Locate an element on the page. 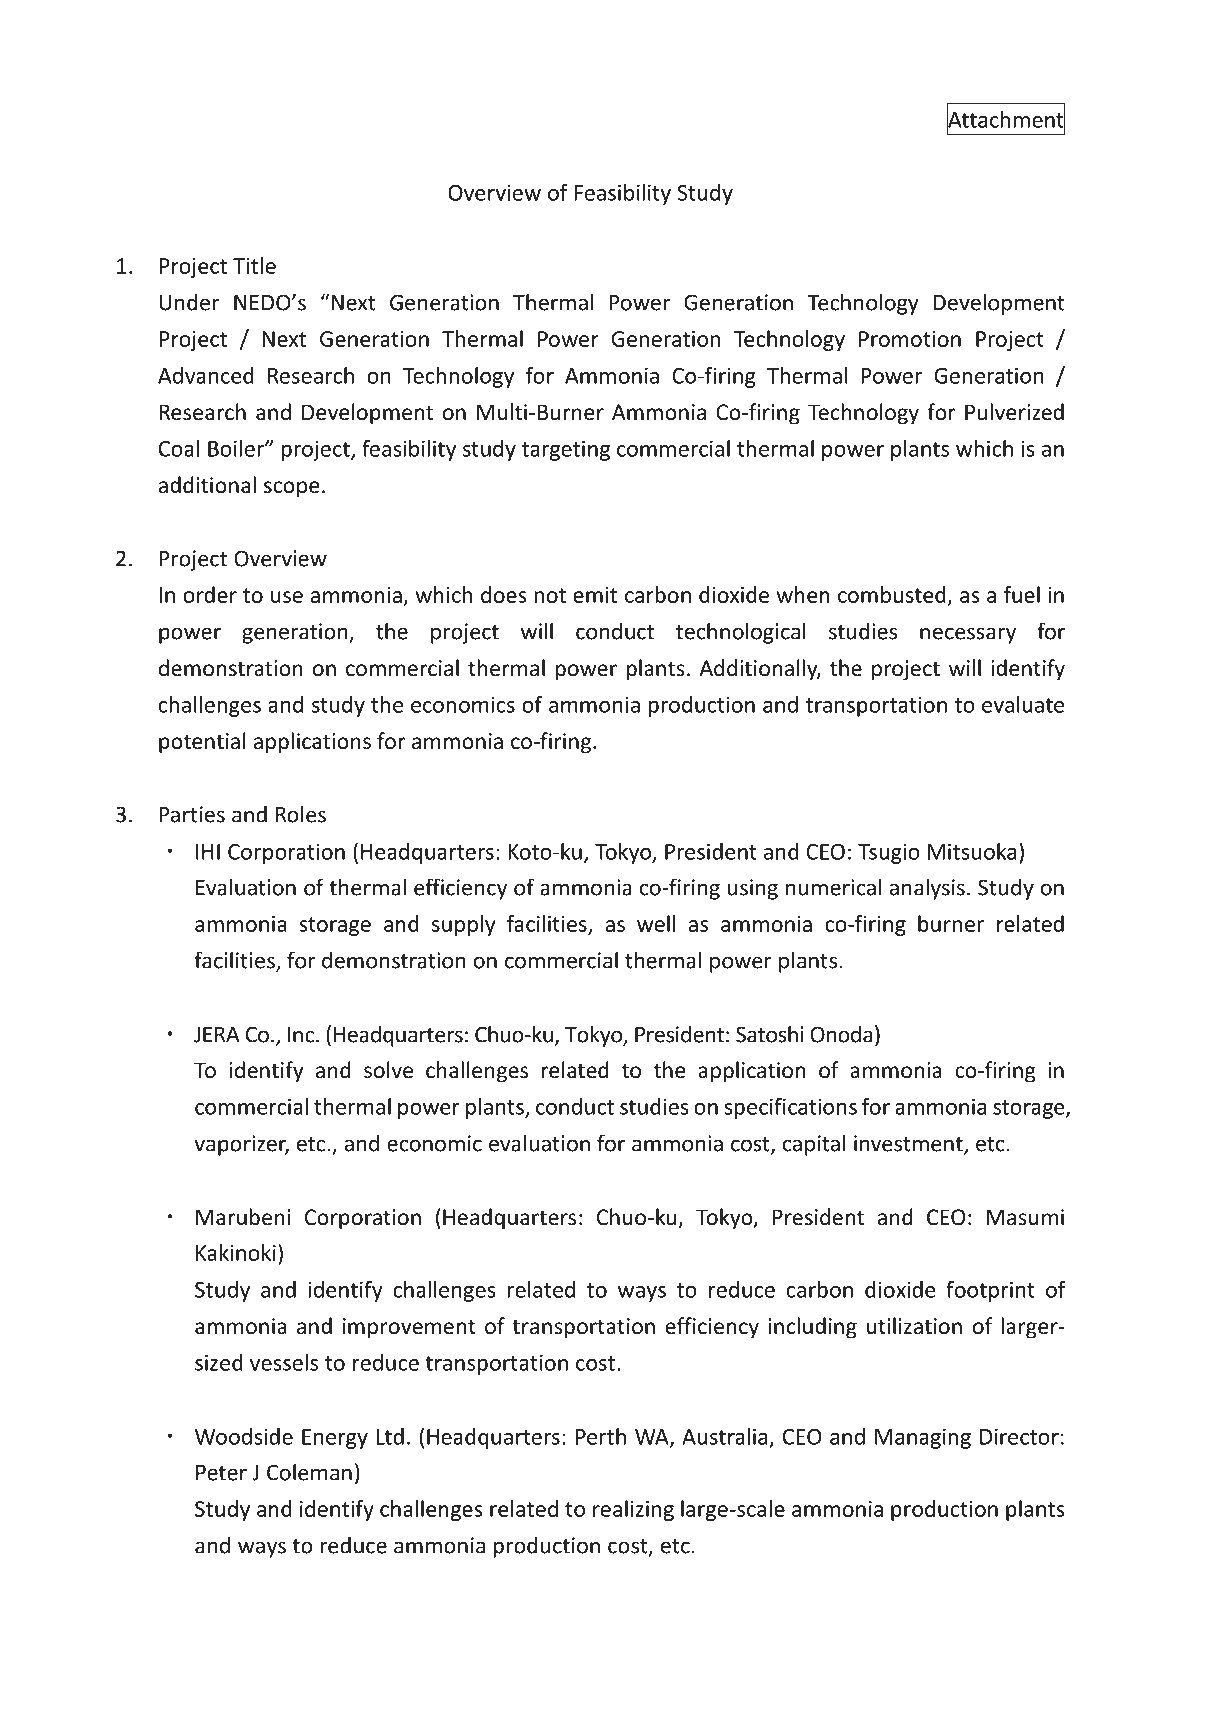 Image resolution: width=1209 pixels, height=1710 pixels. scope is located at coordinates (292, 489).
